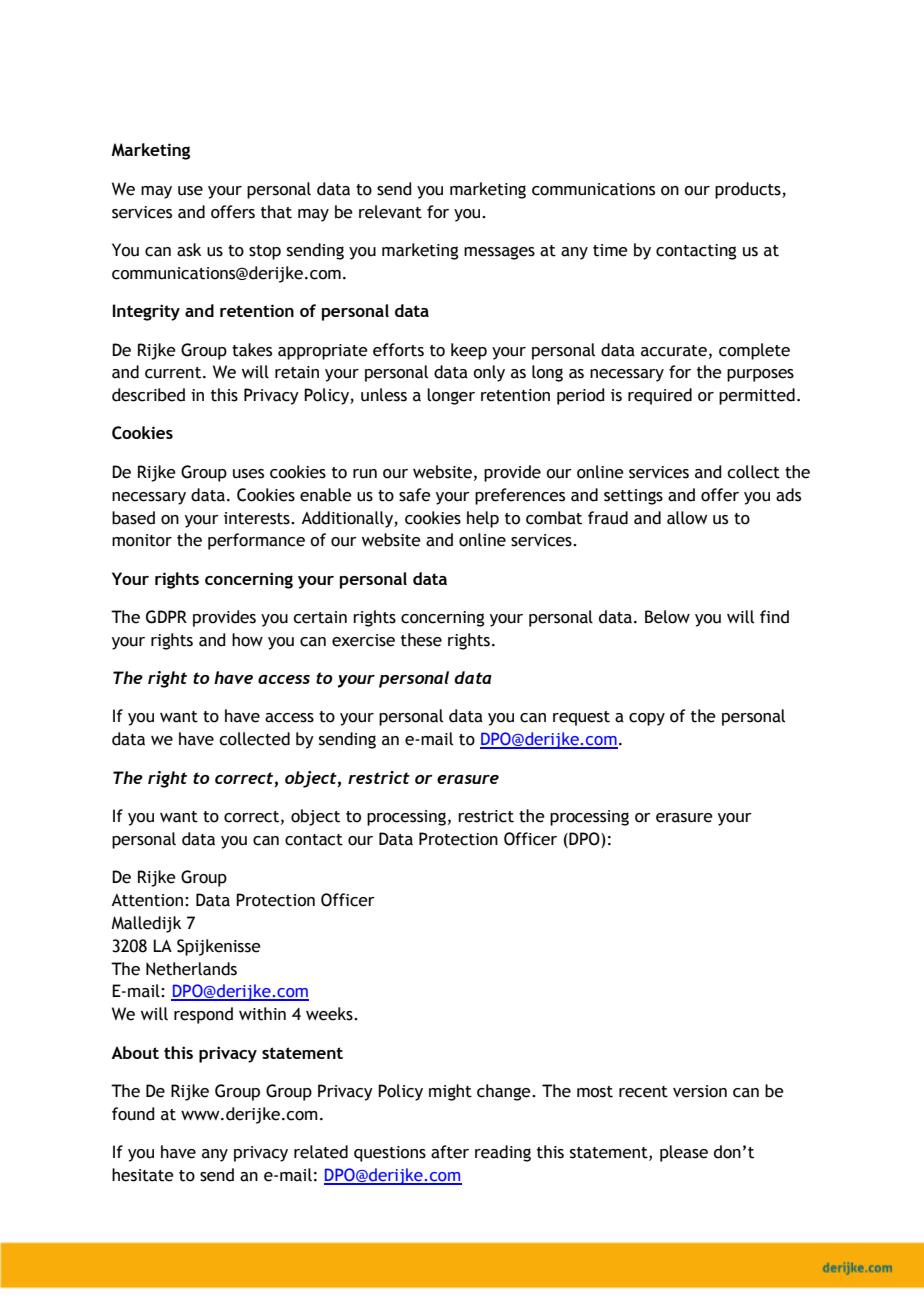 The width and height of the image is (924, 1308). Describe the element at coordinates (143, 1175) in the image. I see `hesitate` at that location.
